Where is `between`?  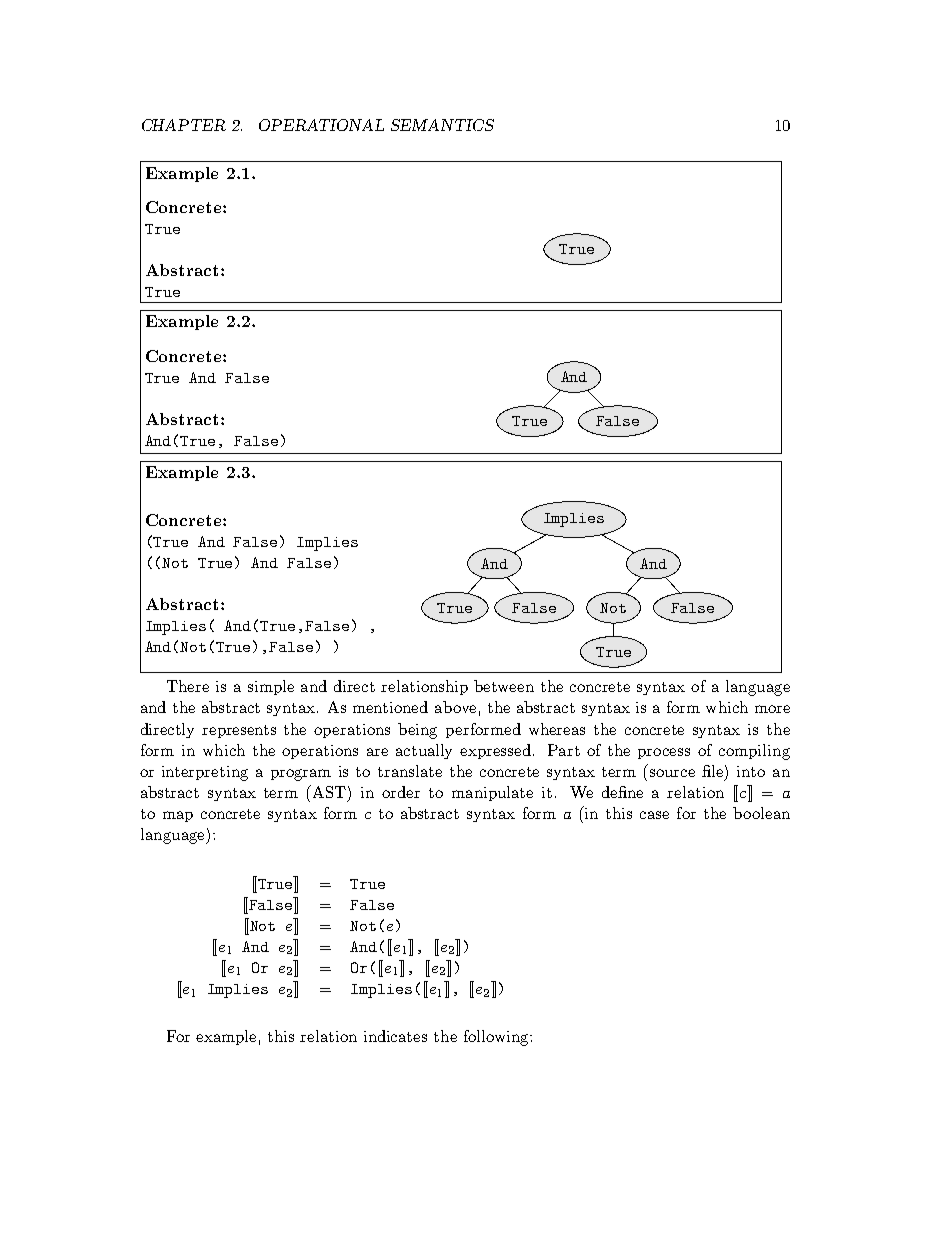 between is located at coordinates (504, 686).
